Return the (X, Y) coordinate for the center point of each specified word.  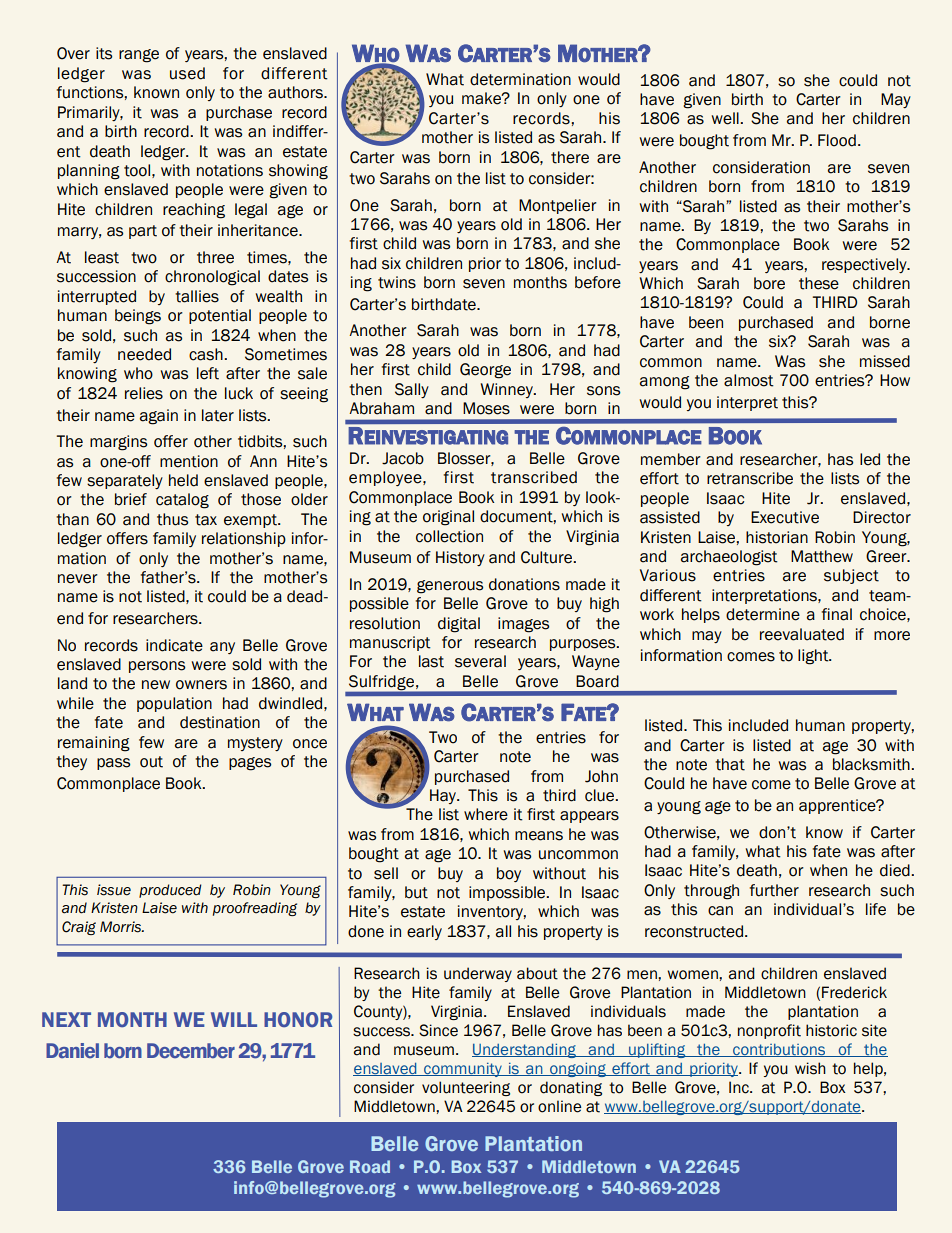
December (191, 1051)
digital (459, 625)
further (774, 890)
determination (520, 79)
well (726, 118)
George (485, 371)
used (187, 73)
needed (144, 354)
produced (170, 891)
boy (509, 874)
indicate (174, 645)
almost (749, 380)
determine (763, 614)
